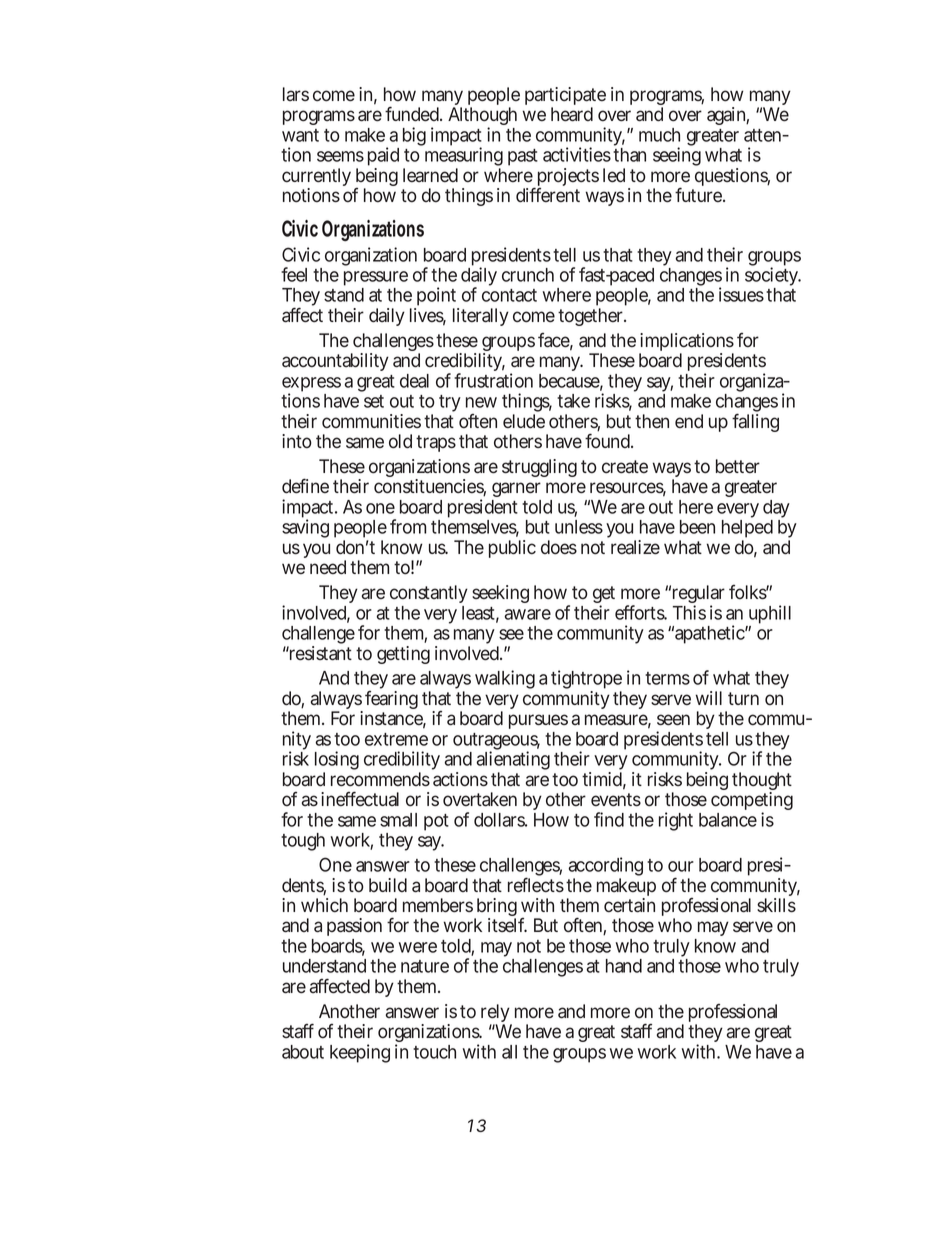 The width and height of the image is (952, 1233). I want to click on set, so click(374, 401).
